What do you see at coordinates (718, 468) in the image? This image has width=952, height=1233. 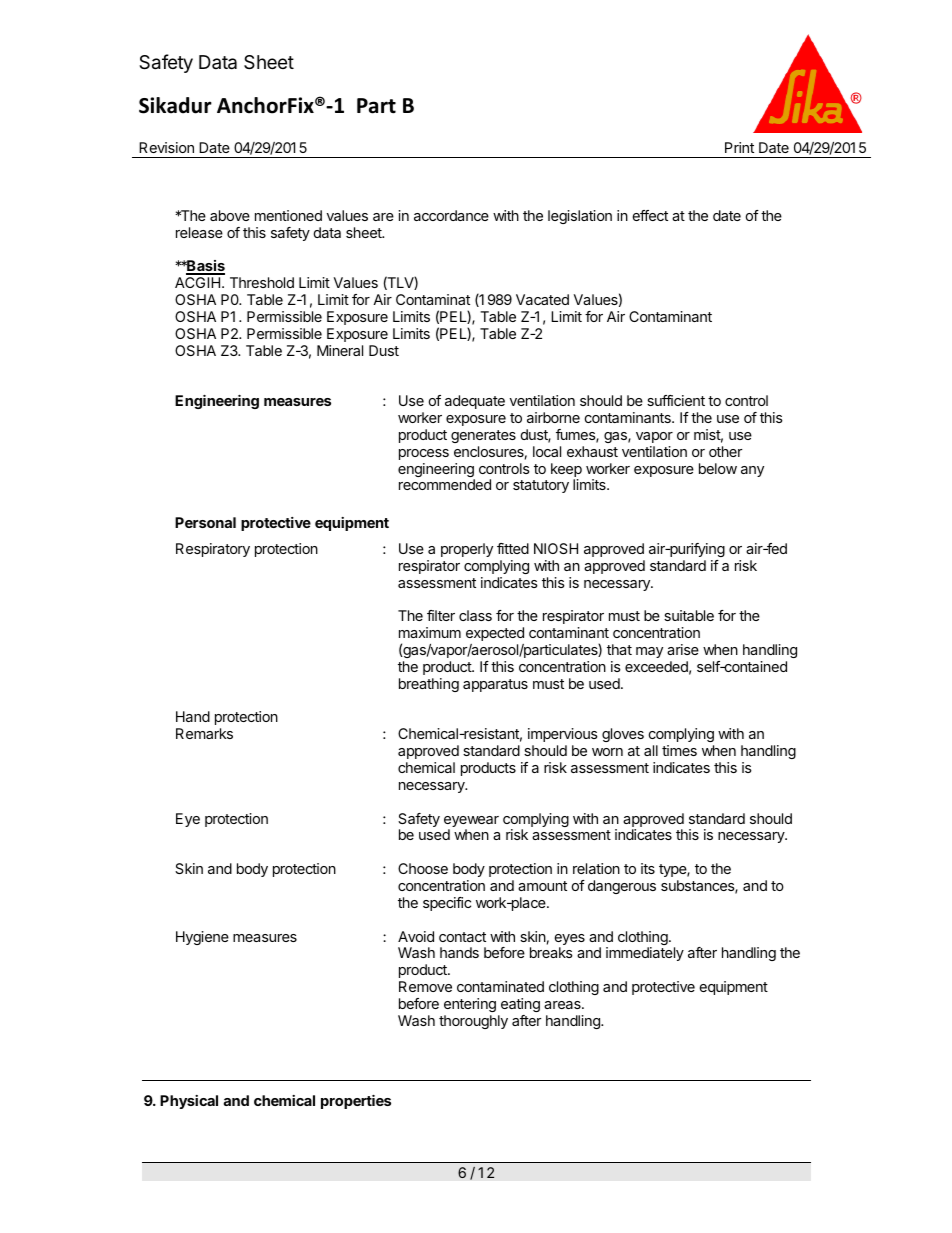 I see `below` at bounding box center [718, 468].
